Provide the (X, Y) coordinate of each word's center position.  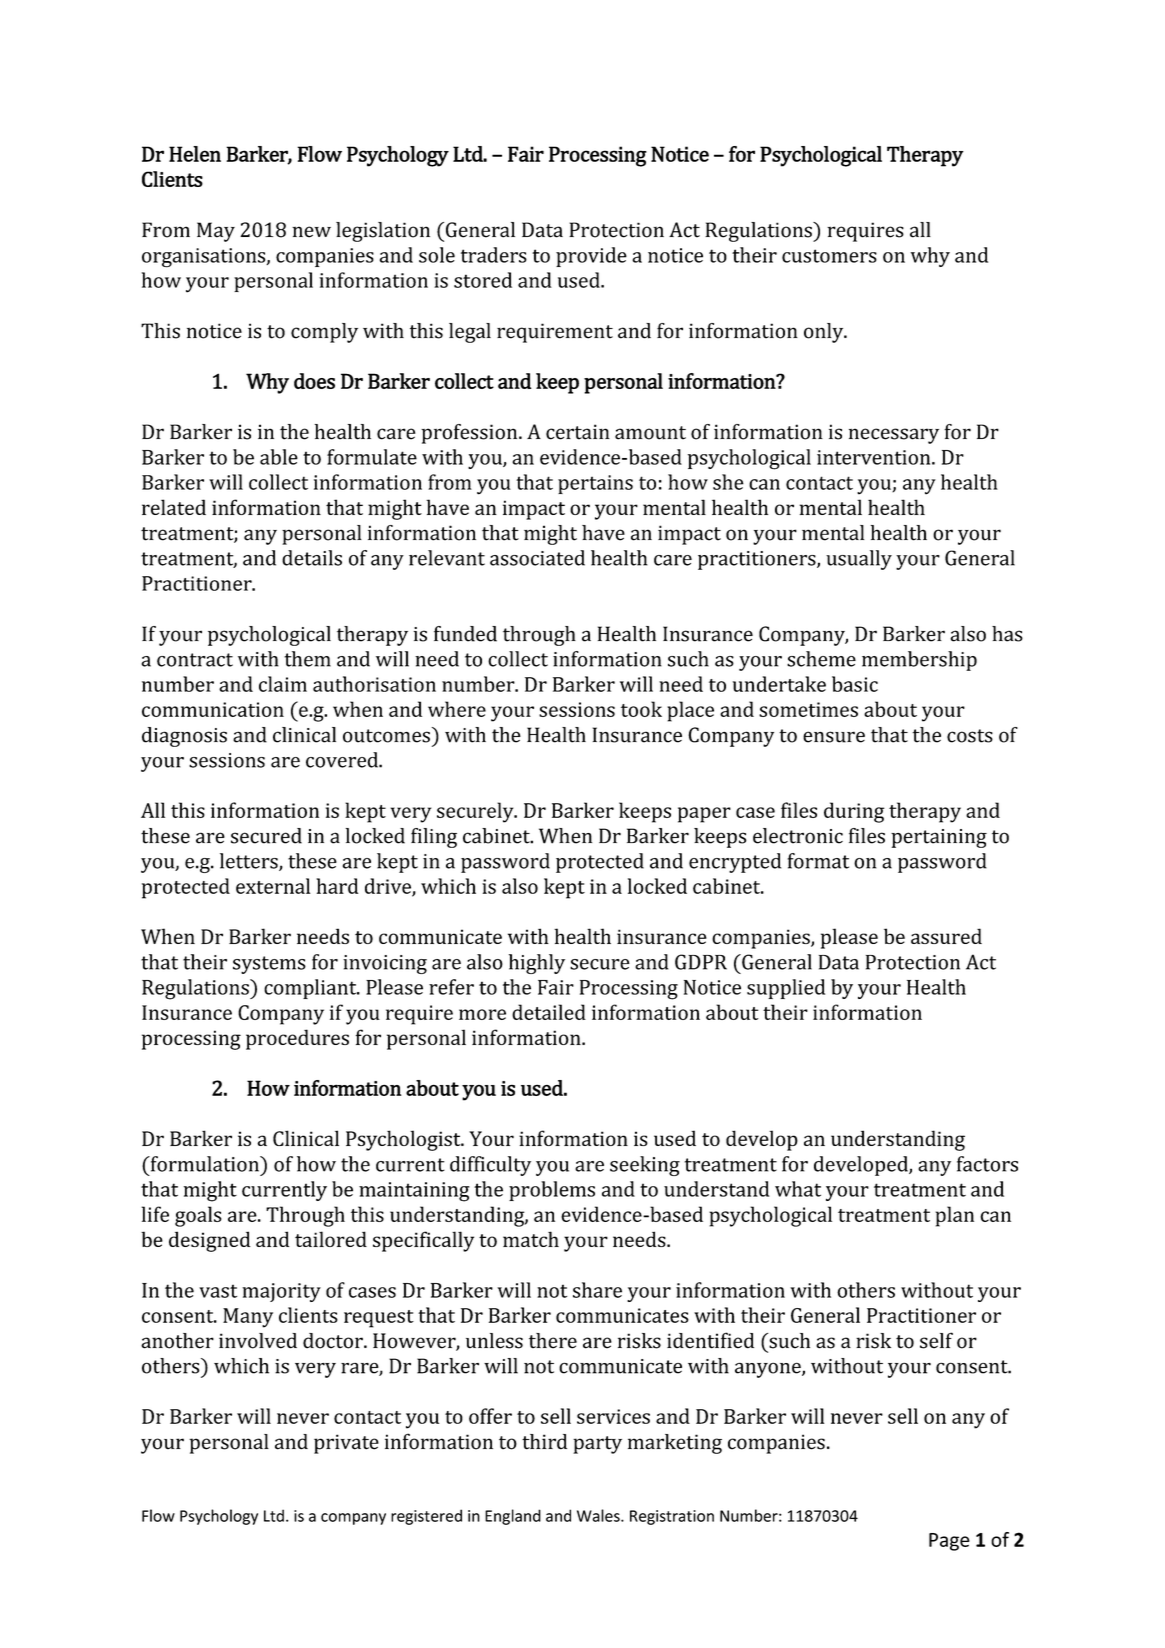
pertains (595, 484)
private (346, 1444)
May (216, 232)
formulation (204, 1164)
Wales (599, 1515)
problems (552, 1191)
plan (955, 1216)
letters (250, 862)
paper (704, 815)
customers (829, 256)
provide (591, 257)
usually (859, 560)
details (312, 558)
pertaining (939, 838)
